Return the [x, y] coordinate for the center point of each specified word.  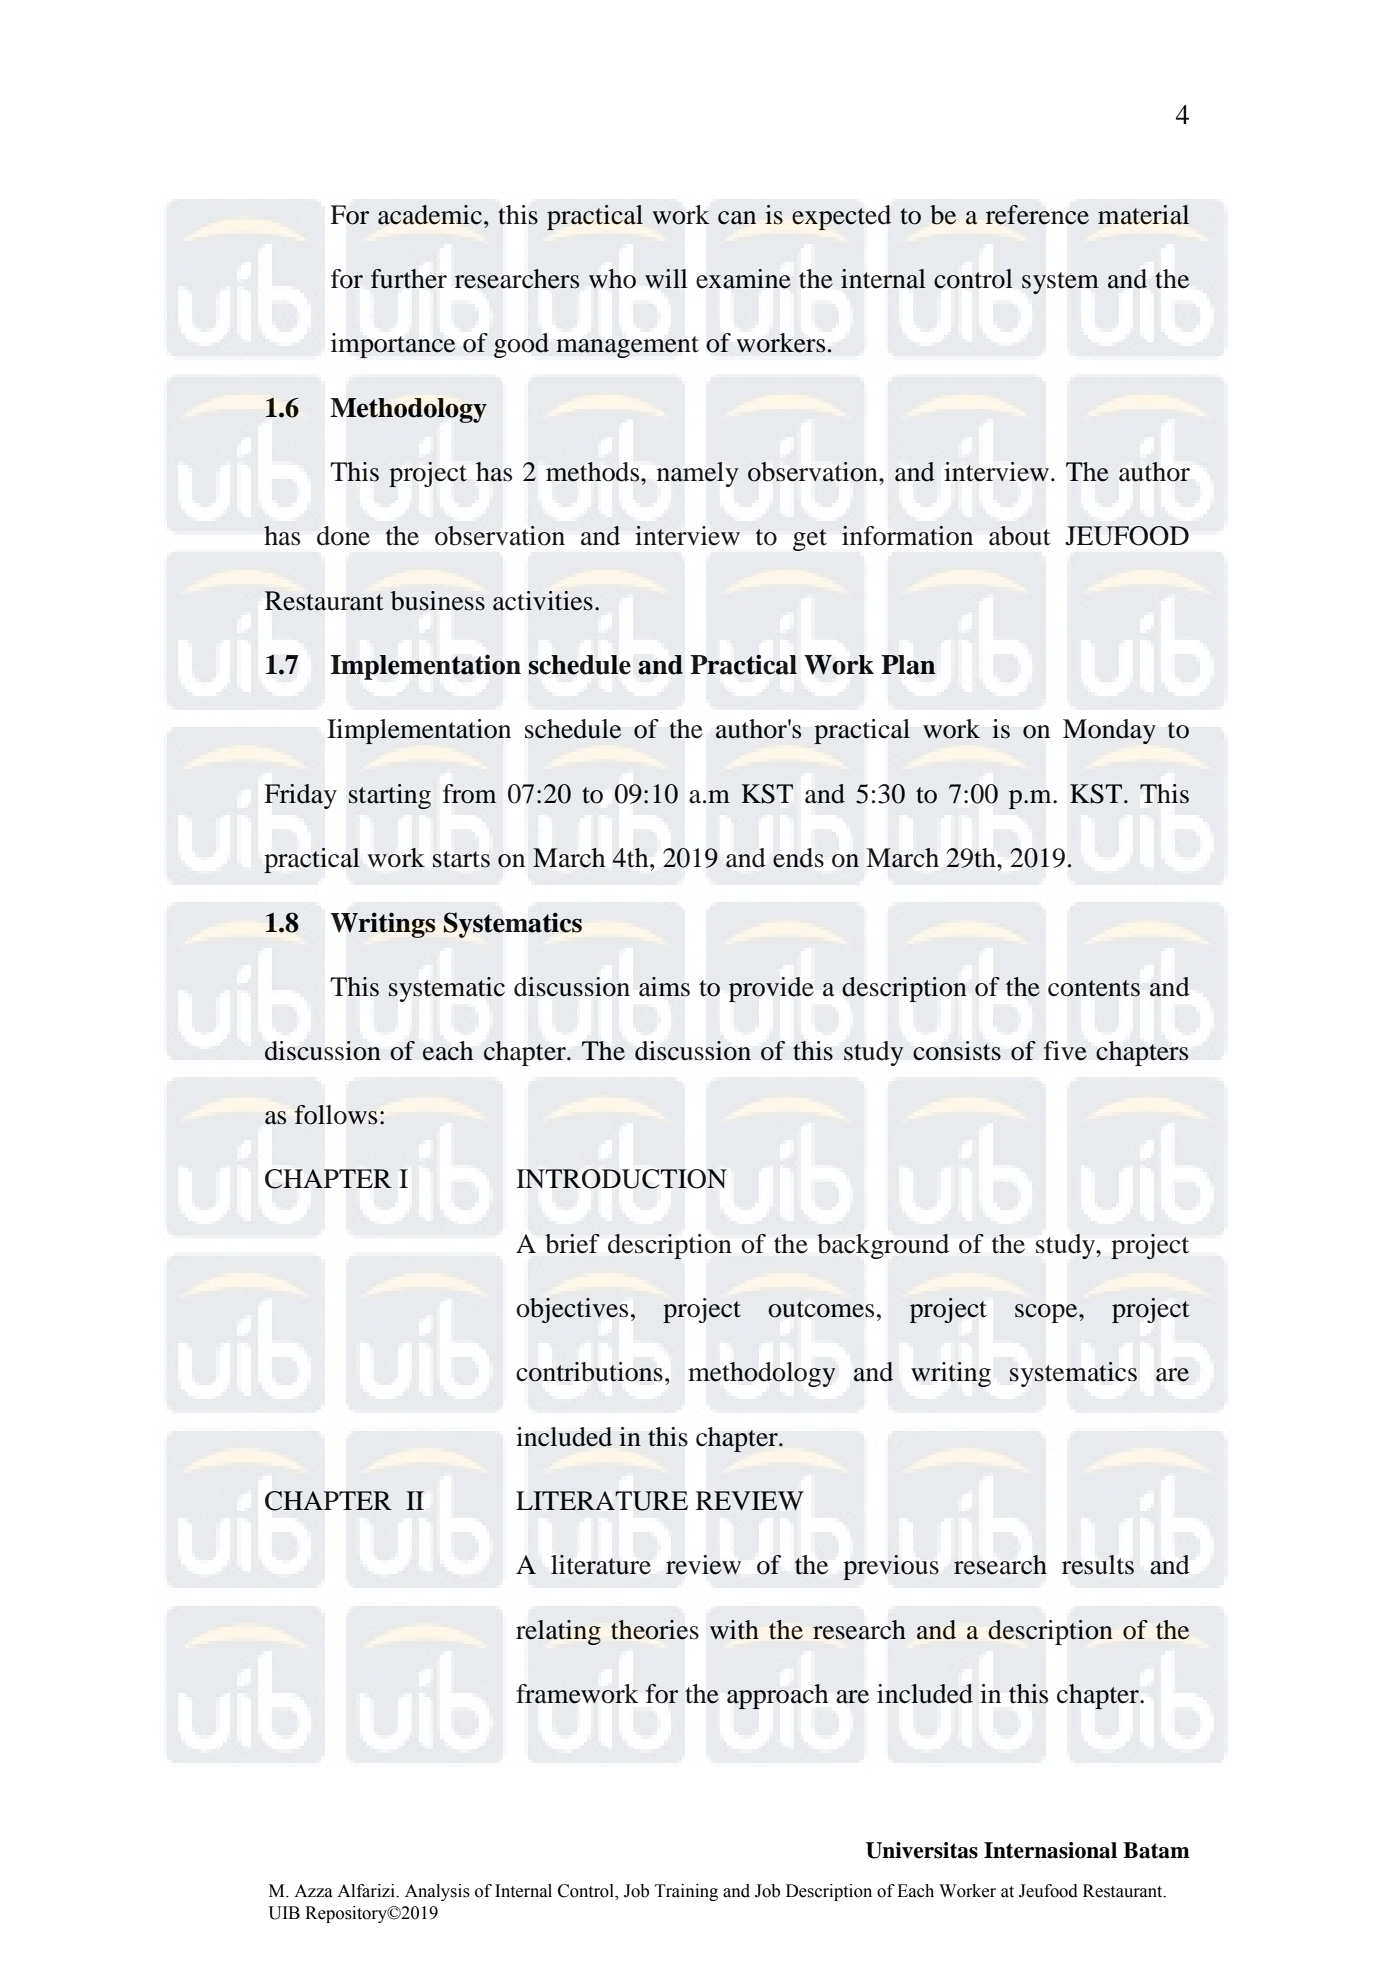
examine [743, 279]
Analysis [437, 1892]
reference [1037, 215]
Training [686, 1892]
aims [664, 986]
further [409, 279]
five [1065, 1051]
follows [336, 1115]
